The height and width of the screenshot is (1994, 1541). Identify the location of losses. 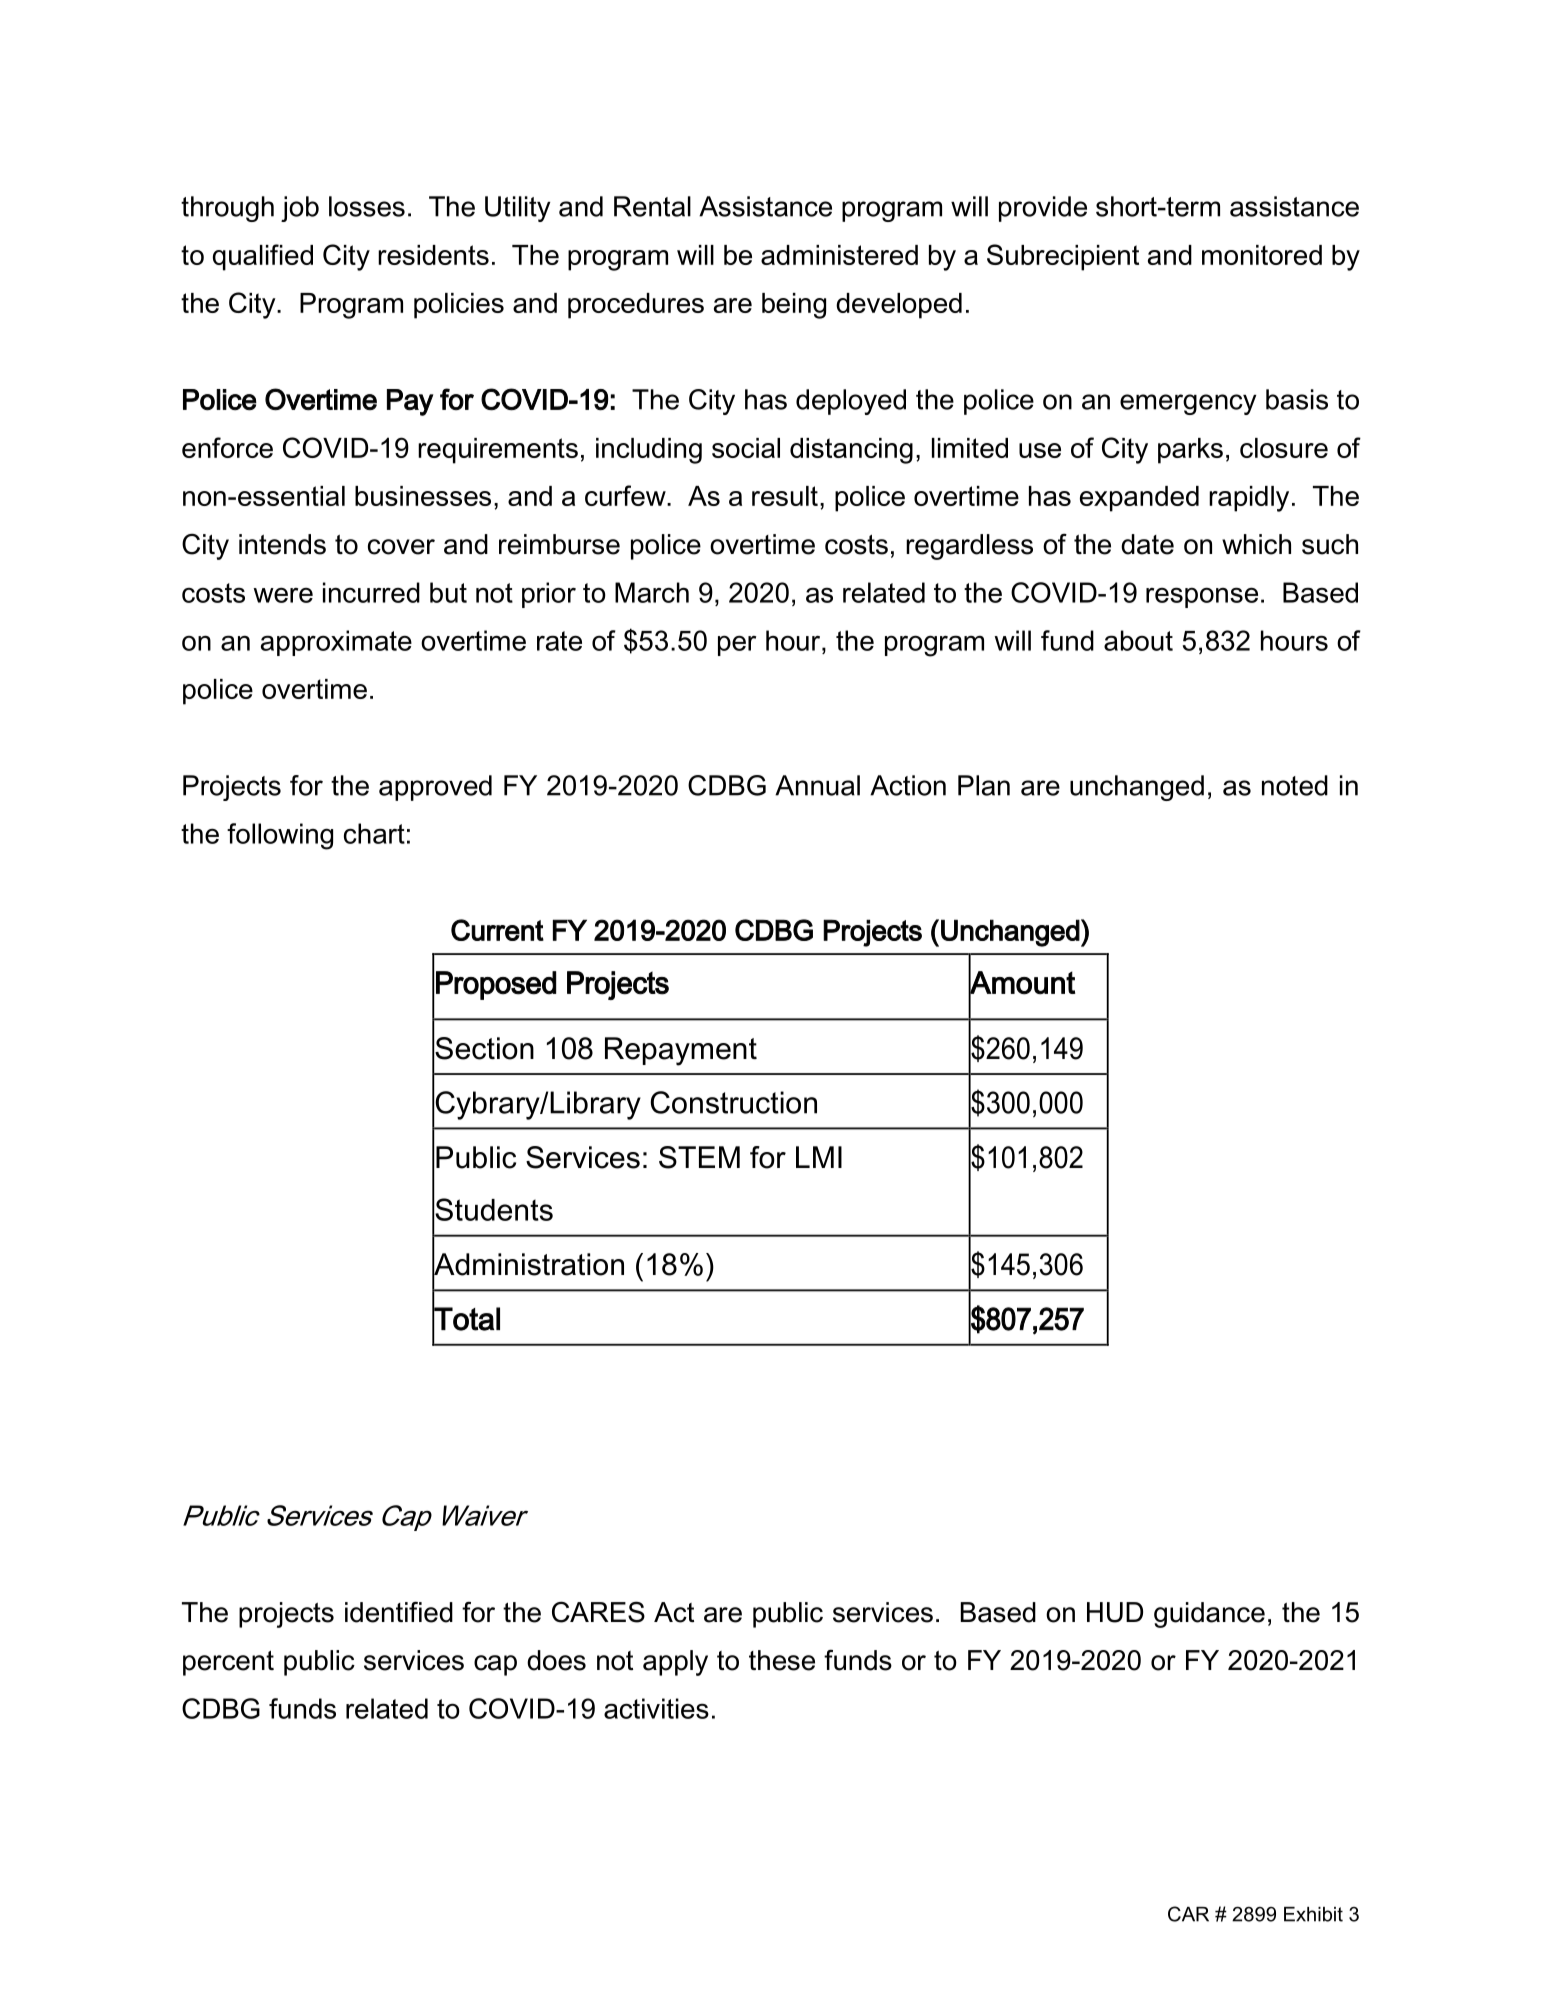
(367, 206).
